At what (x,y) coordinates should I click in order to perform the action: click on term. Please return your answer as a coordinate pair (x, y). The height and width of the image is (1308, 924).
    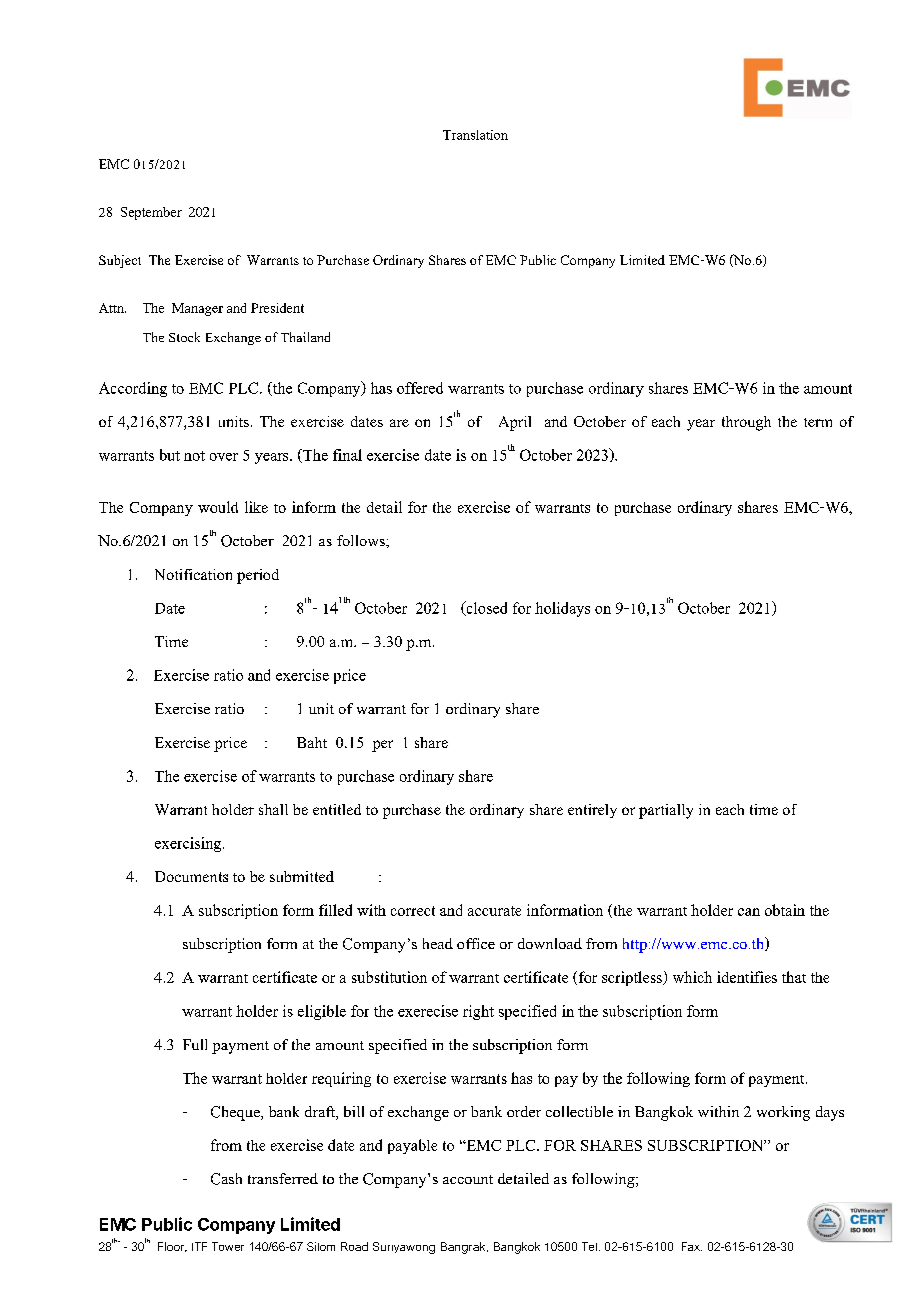
    Looking at the image, I should click on (818, 422).
